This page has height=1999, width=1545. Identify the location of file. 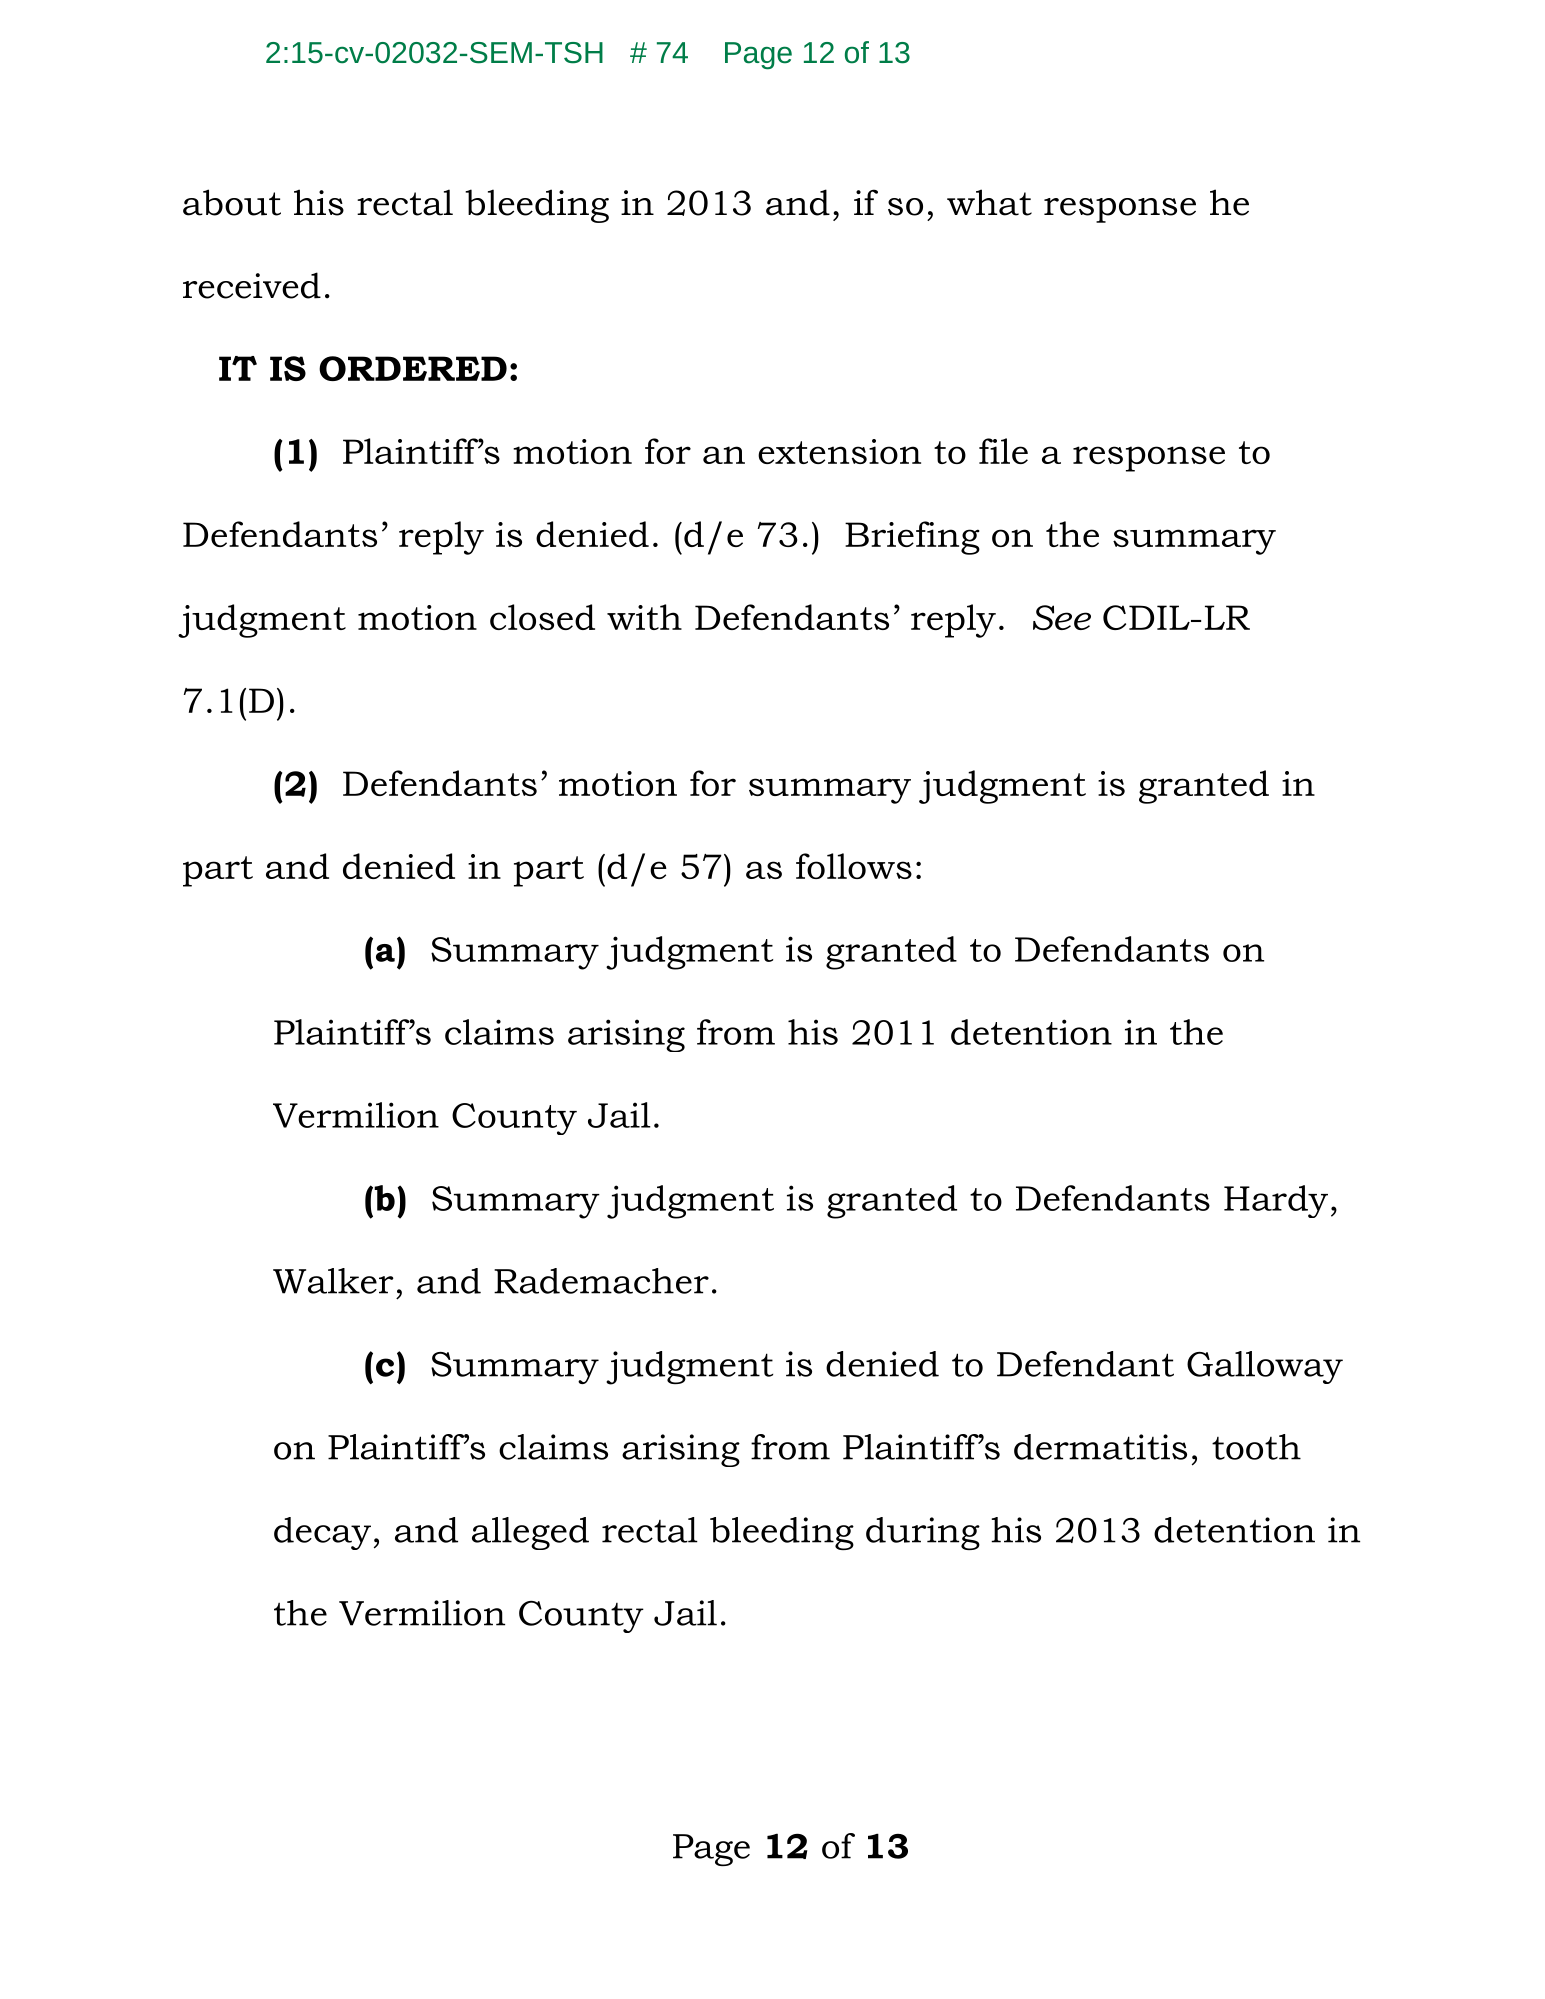
(1003, 451).
